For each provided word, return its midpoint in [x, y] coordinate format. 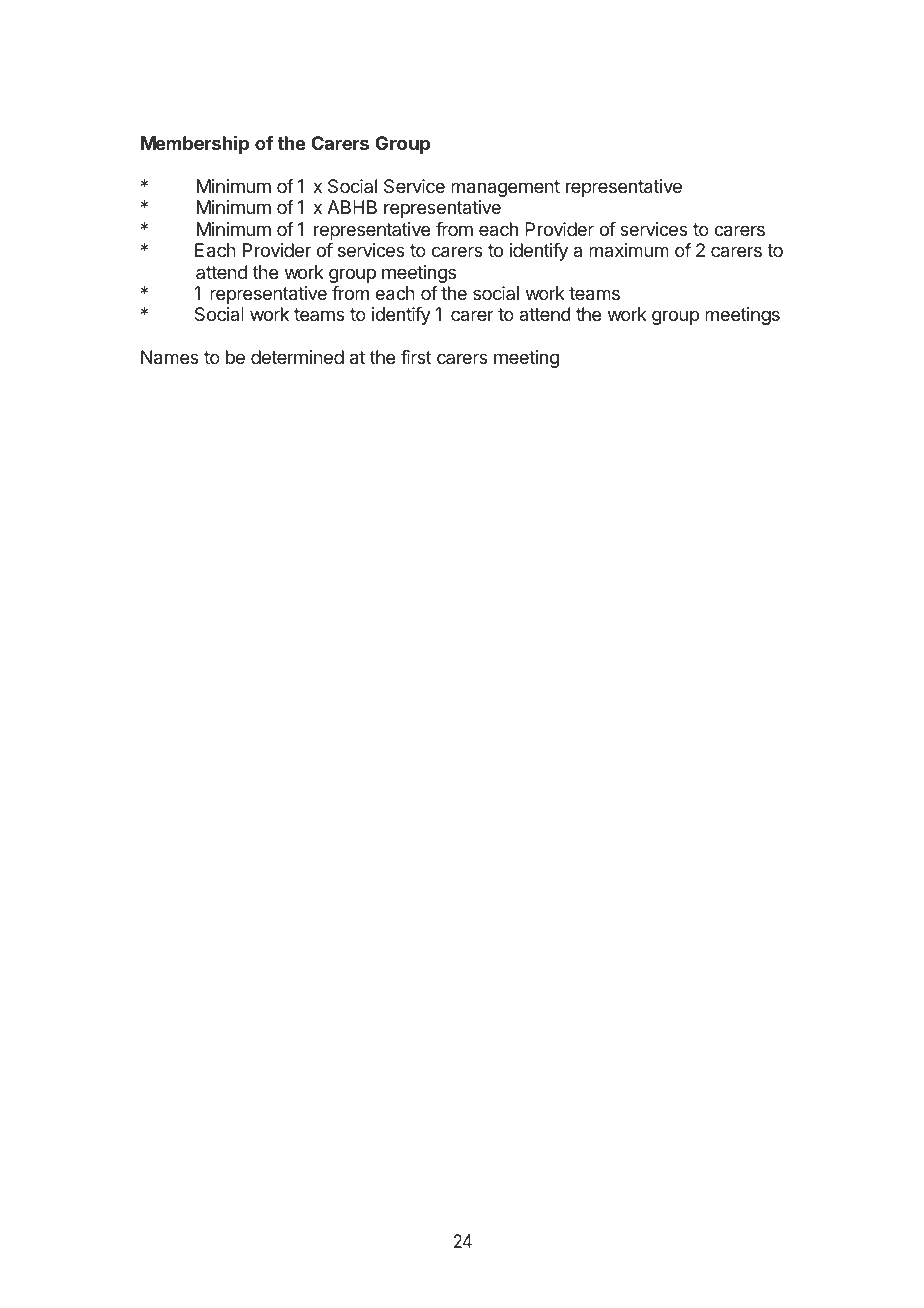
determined [297, 357]
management [505, 188]
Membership [195, 144]
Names [170, 357]
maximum [629, 250]
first [416, 357]
